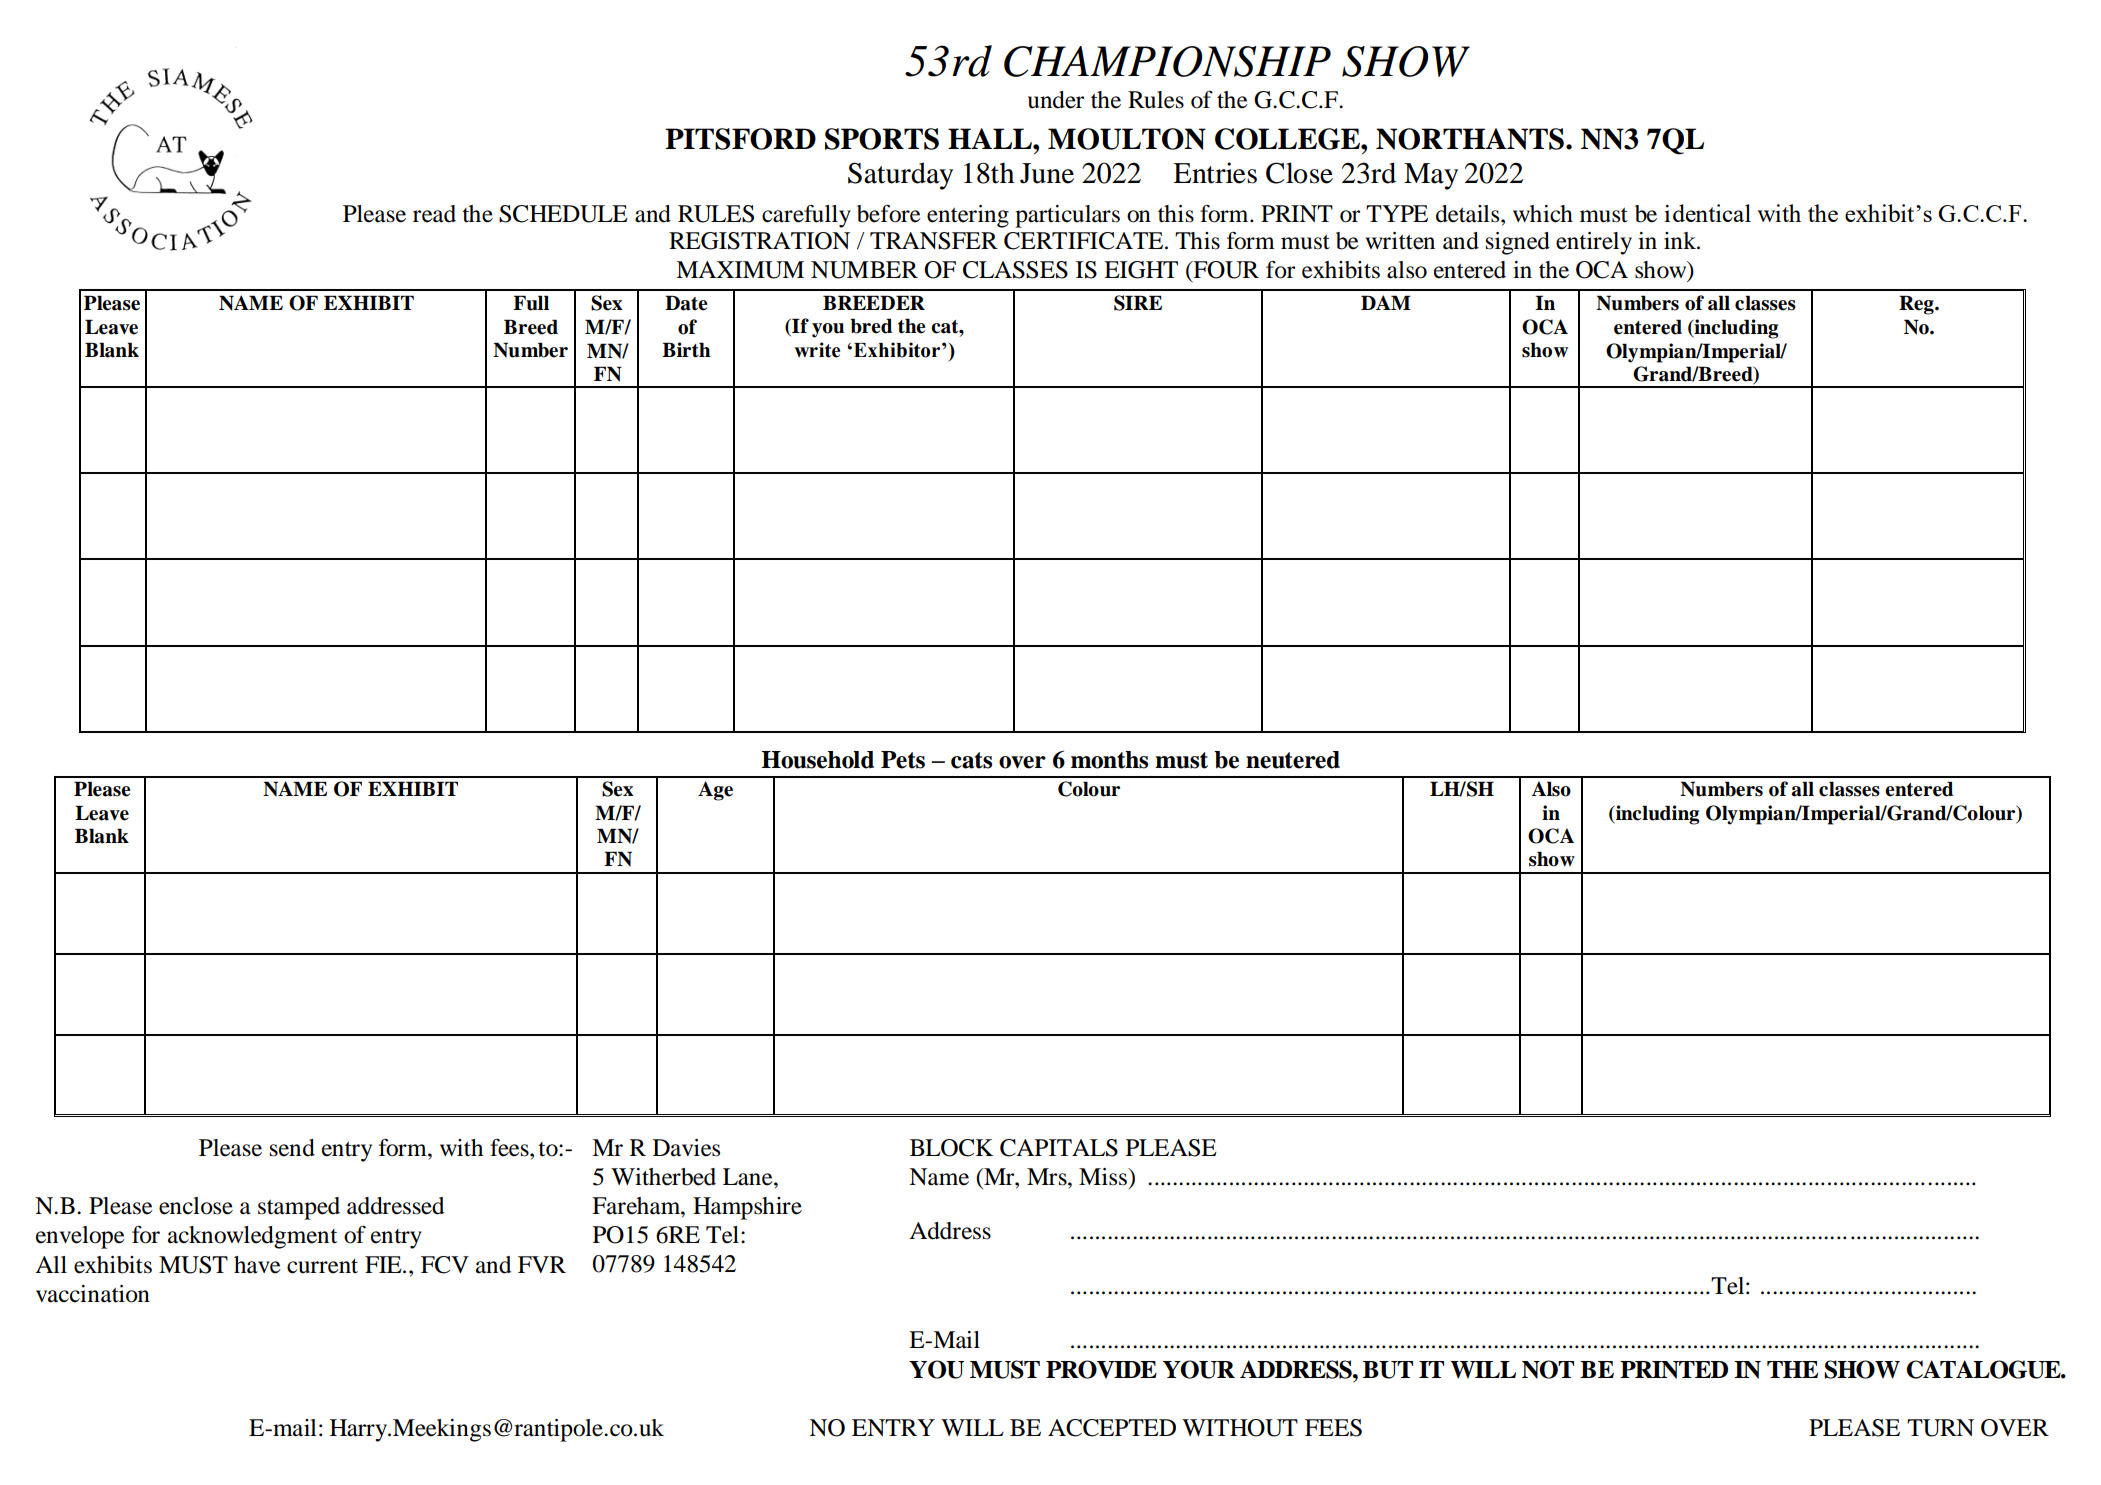 The height and width of the screenshot is (1485, 2101). I want to click on current, so click(322, 1266).
